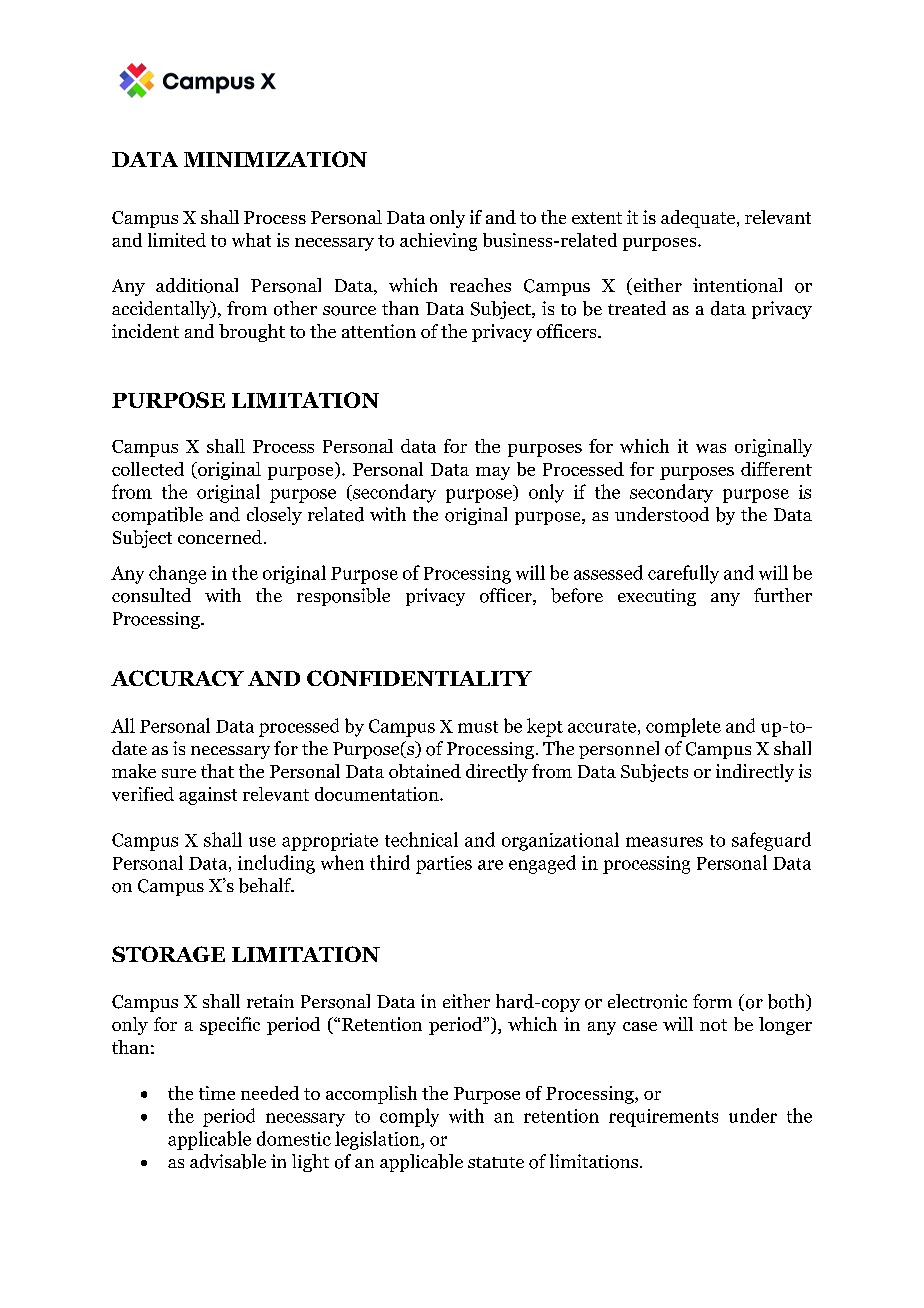 The image size is (924, 1308). Describe the element at coordinates (419, 678) in the page. I see `CONFIDENTIALITY` at that location.
